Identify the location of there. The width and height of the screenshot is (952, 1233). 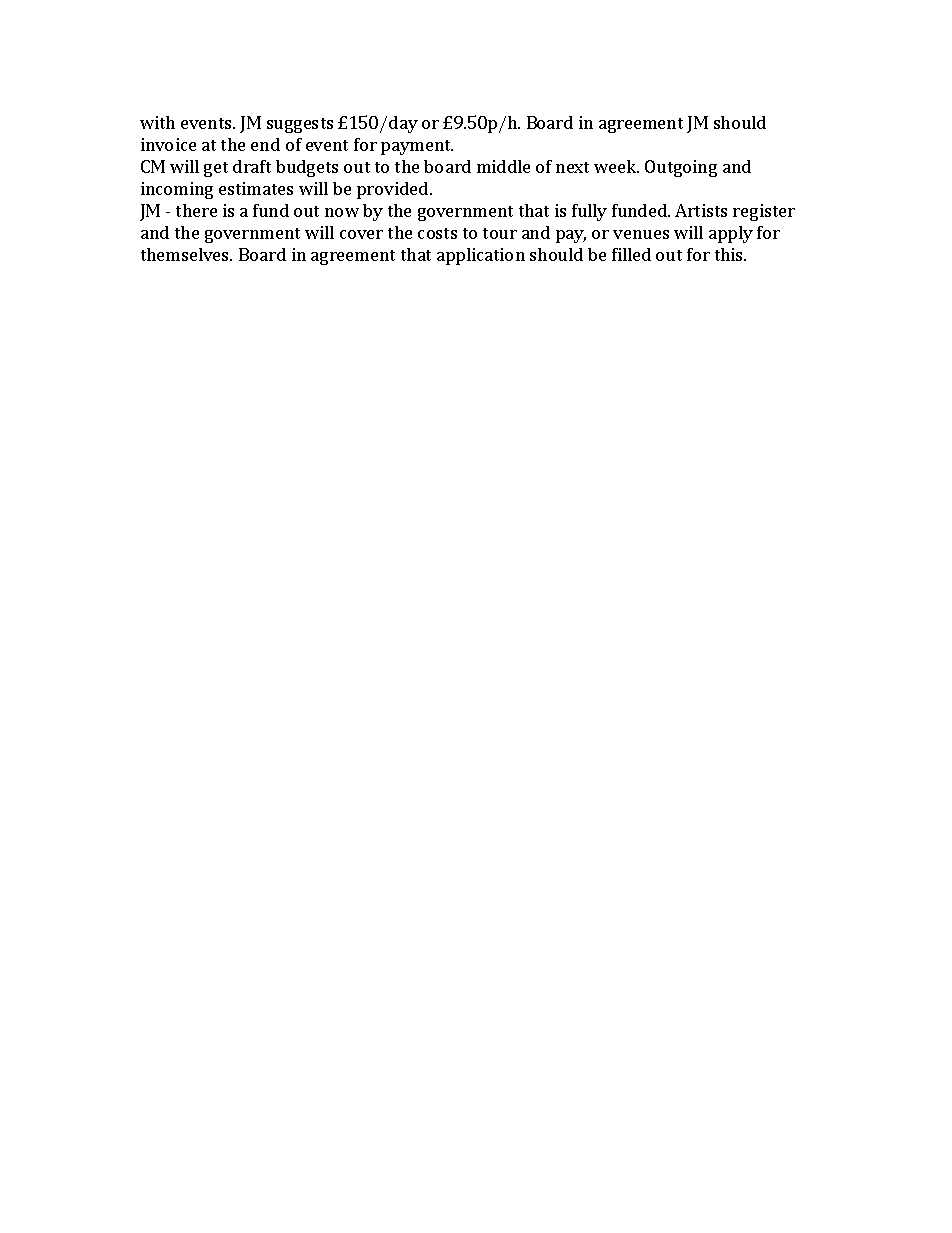
(196, 210).
